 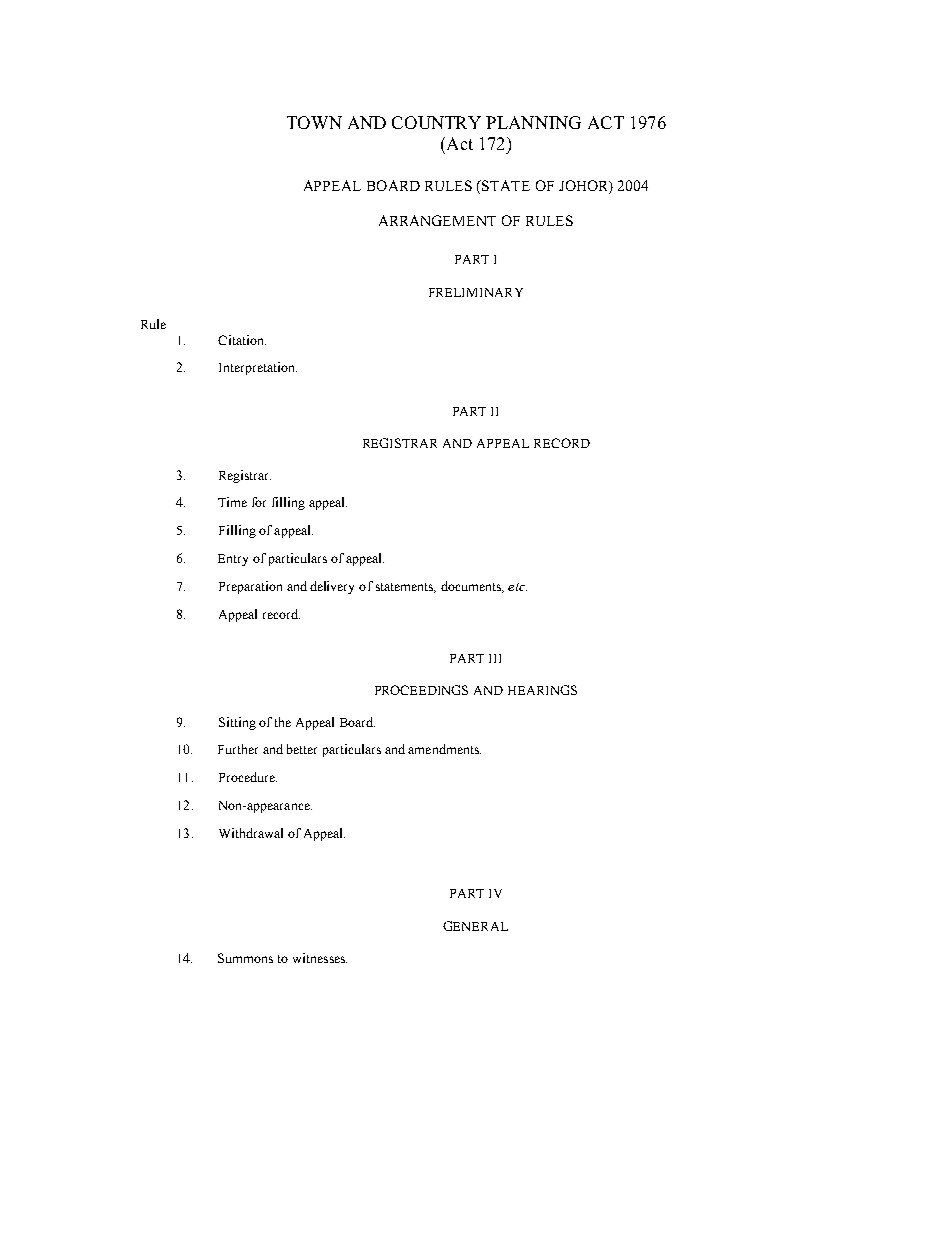 What do you see at coordinates (436, 122) in the screenshot?
I see `COUNTRY` at bounding box center [436, 122].
